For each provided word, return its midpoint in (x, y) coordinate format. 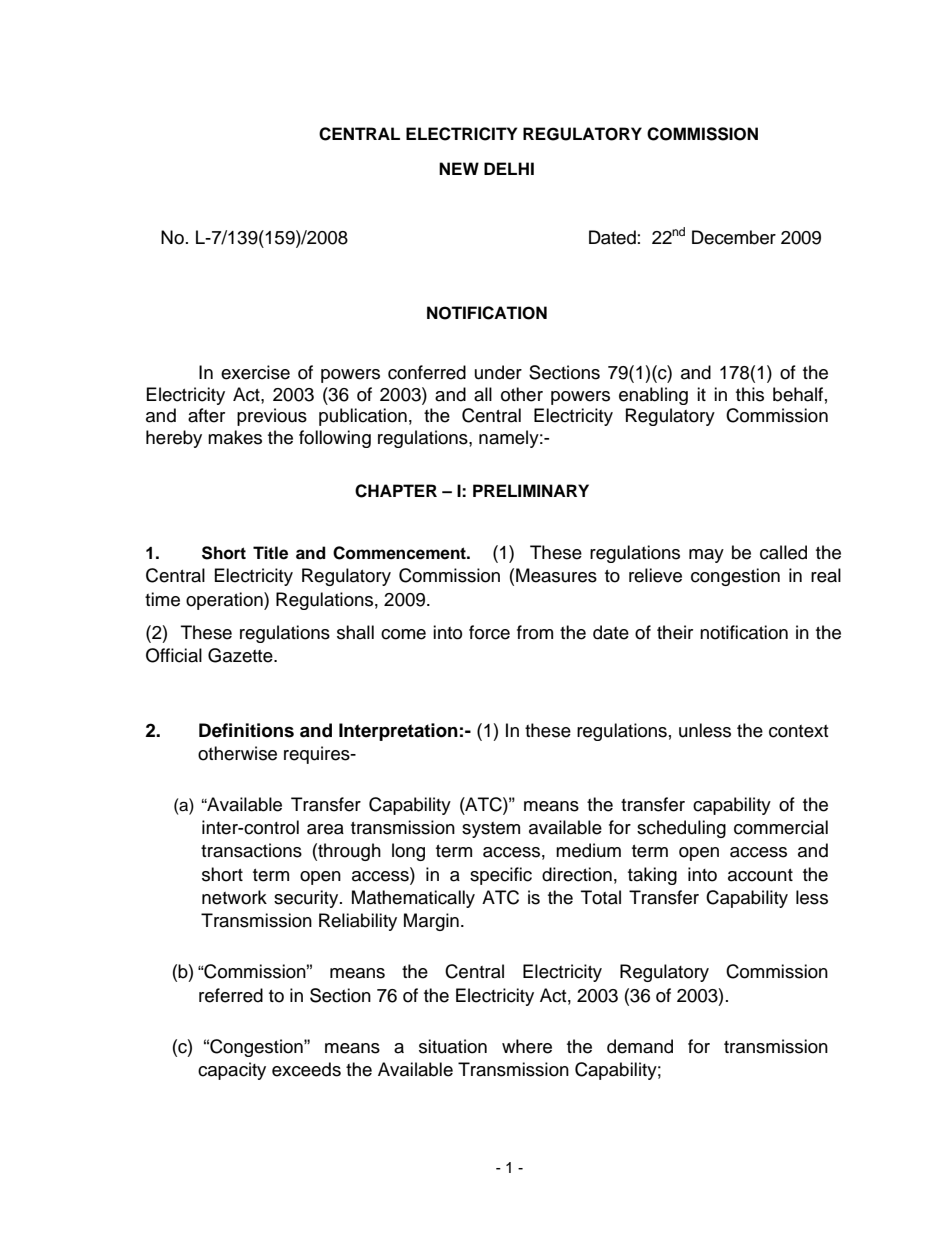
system (491, 830)
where (527, 1046)
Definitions (246, 730)
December (734, 237)
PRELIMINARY (531, 490)
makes (235, 437)
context (798, 731)
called (783, 552)
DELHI (509, 168)
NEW (459, 168)
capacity (232, 1071)
